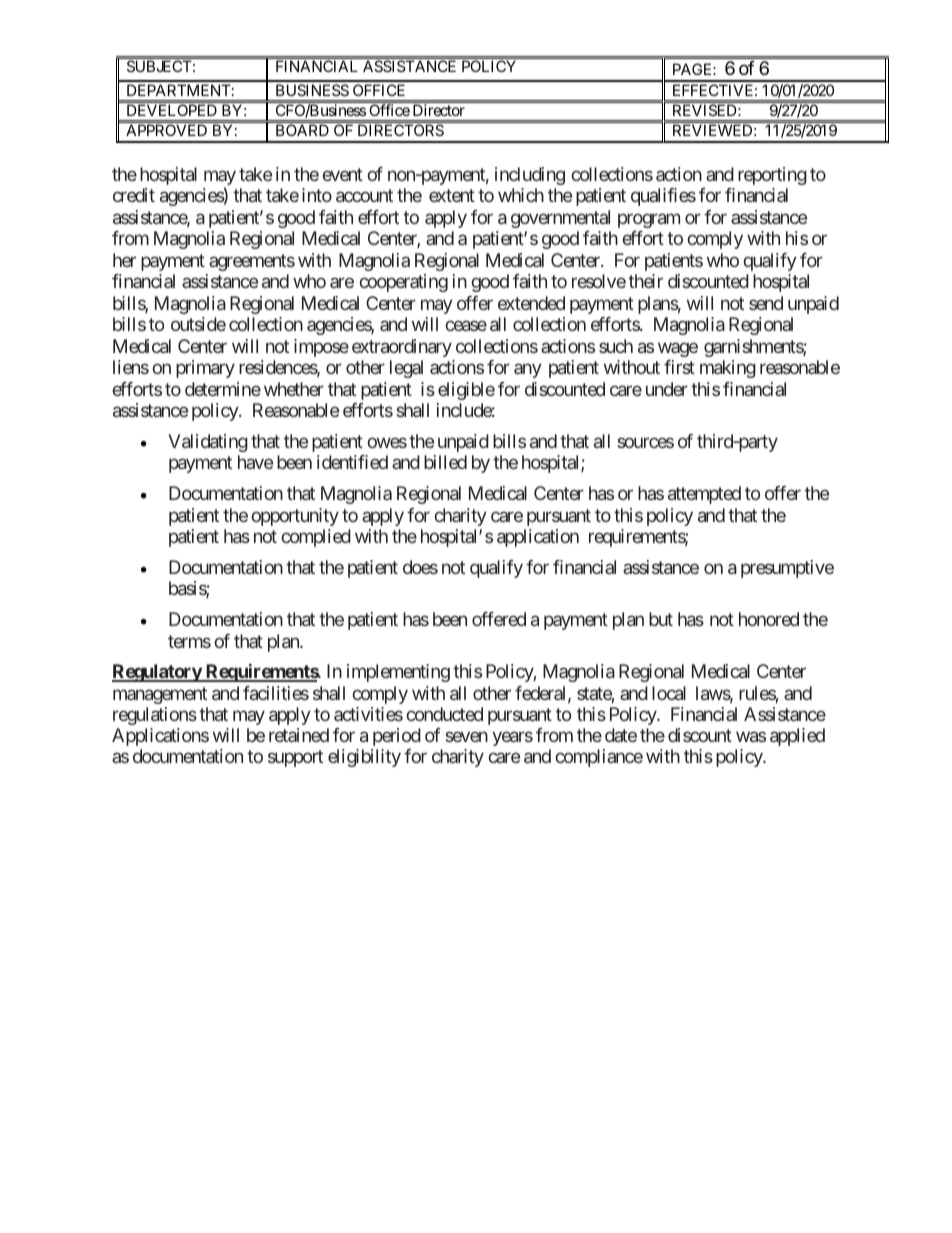 Image resolution: width=952 pixels, height=1233 pixels. I want to click on honored, so click(769, 619).
